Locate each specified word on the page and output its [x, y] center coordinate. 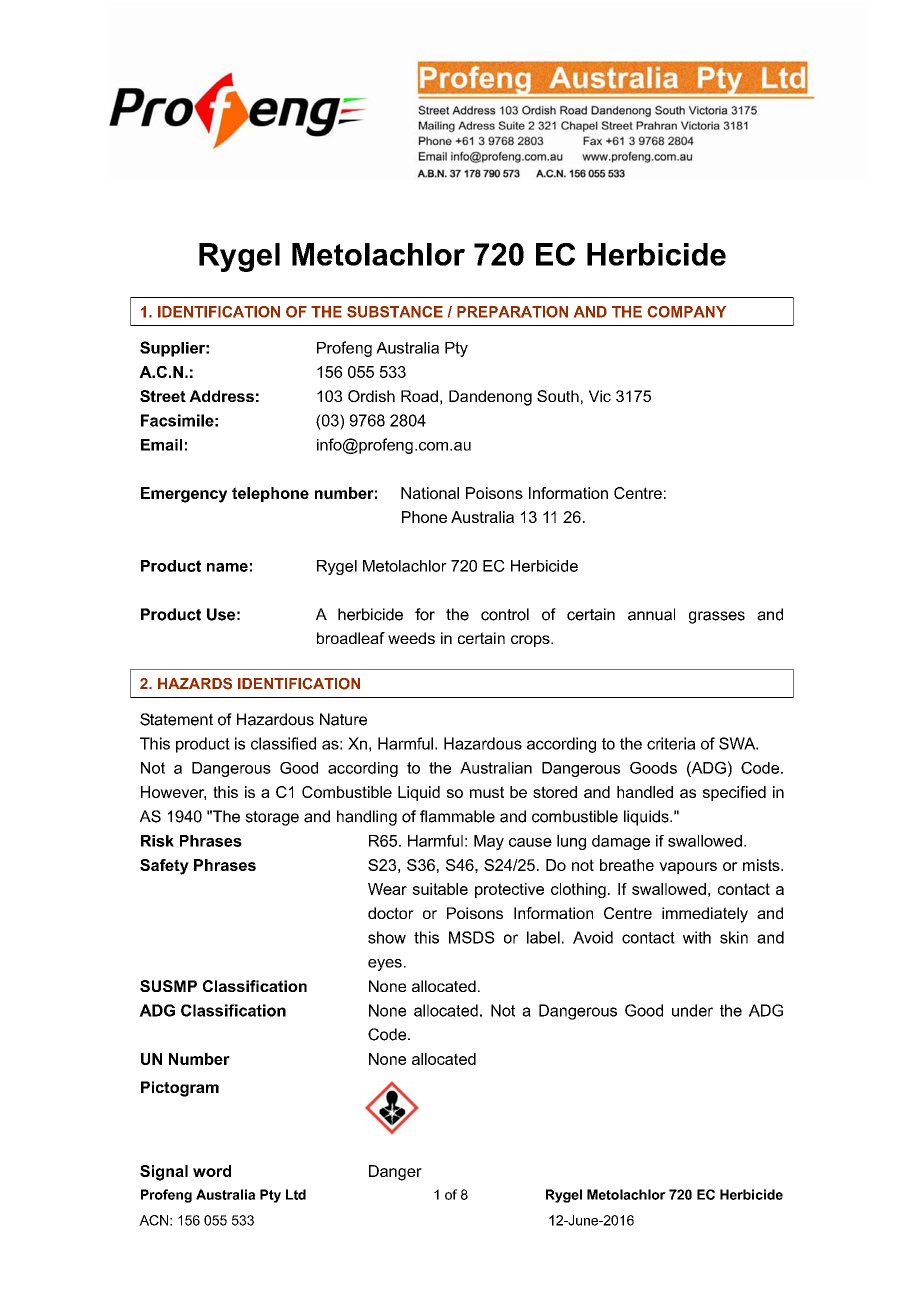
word [212, 1171]
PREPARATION [512, 312]
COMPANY [686, 312]
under [692, 1010]
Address [221, 396]
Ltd [296, 1194]
